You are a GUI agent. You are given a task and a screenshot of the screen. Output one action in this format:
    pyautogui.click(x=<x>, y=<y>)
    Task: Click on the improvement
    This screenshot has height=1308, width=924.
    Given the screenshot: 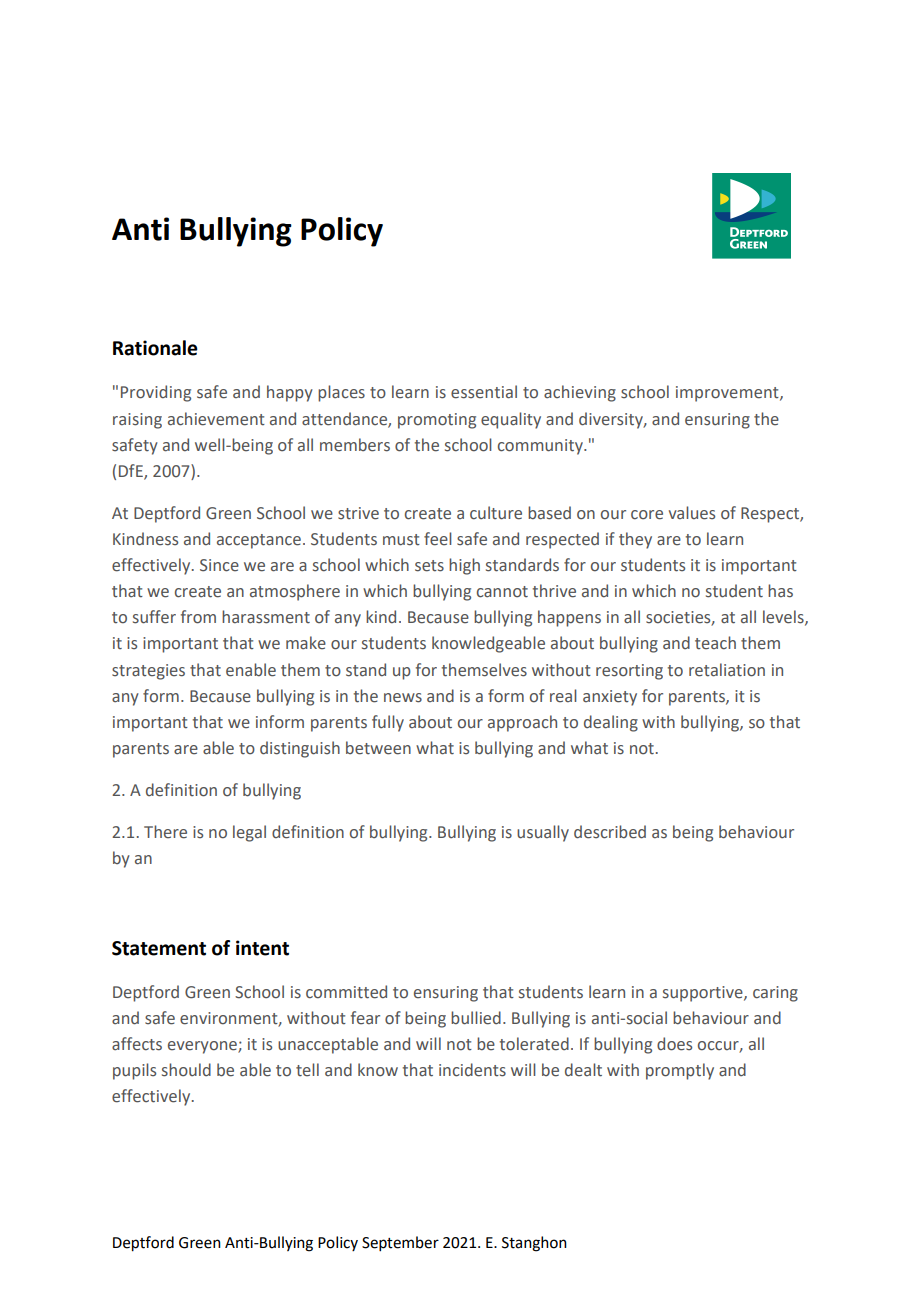 What is the action you would take?
    pyautogui.click(x=728, y=394)
